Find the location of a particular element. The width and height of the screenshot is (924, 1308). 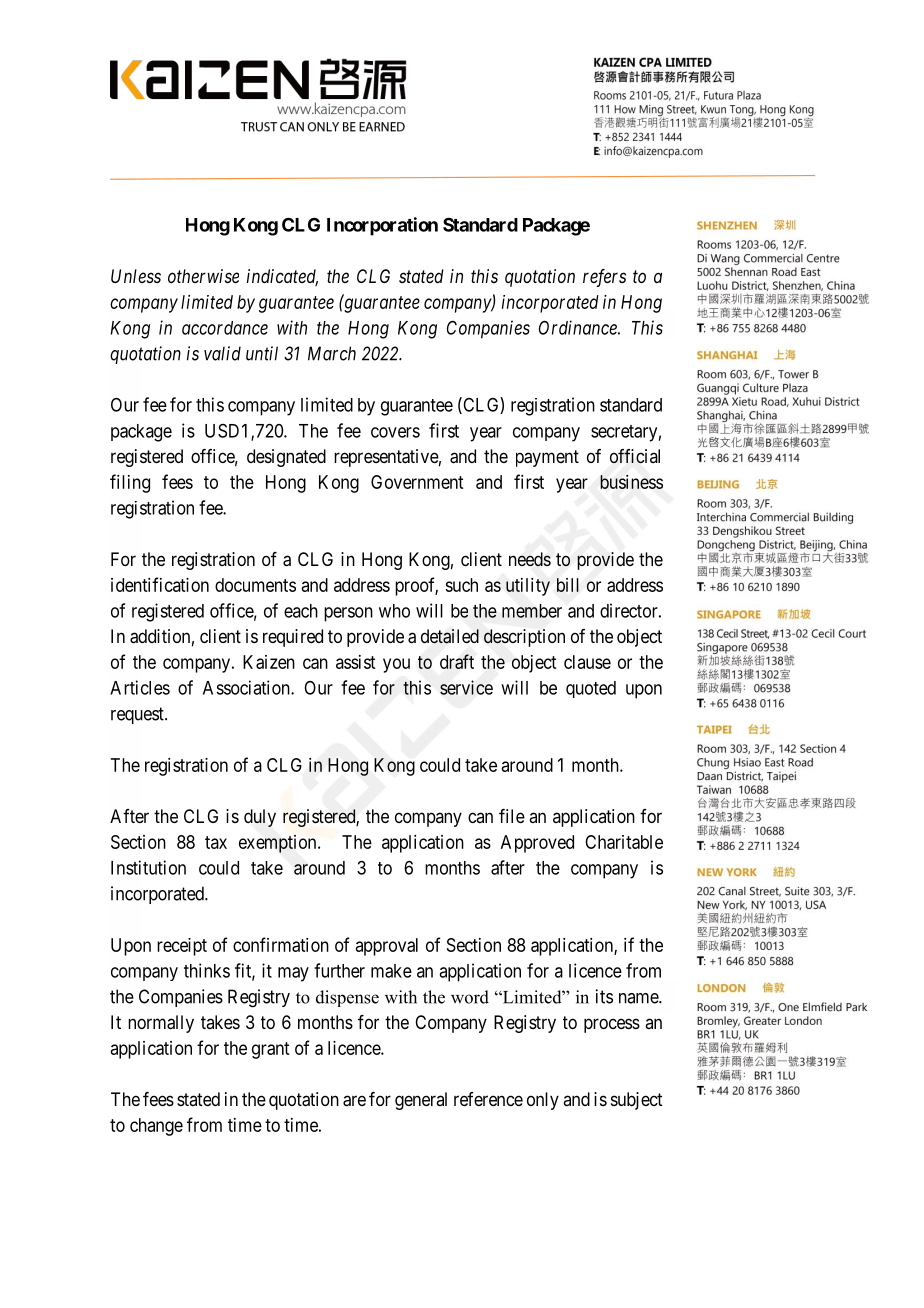

refers is located at coordinates (604, 278).
